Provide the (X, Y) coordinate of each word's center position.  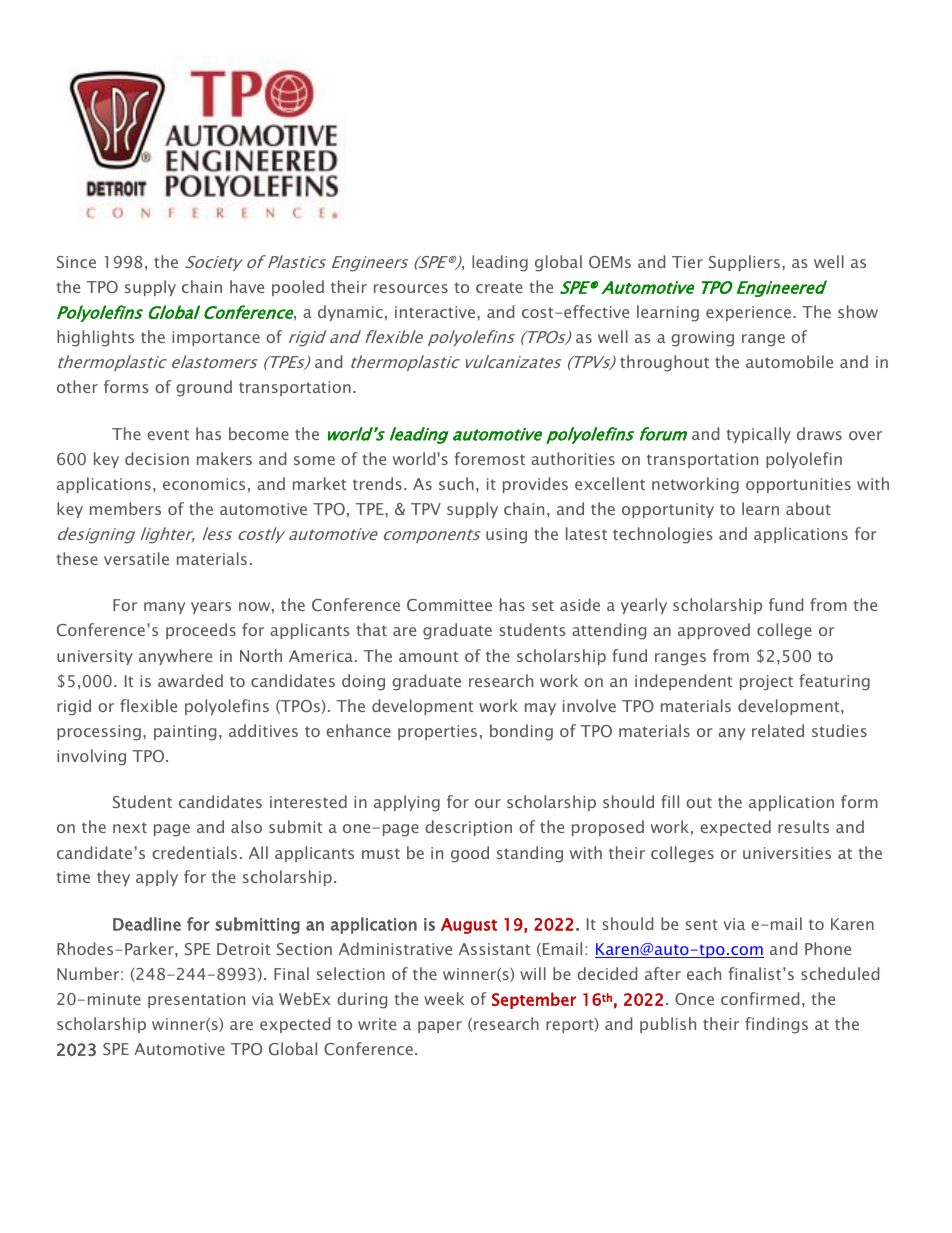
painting (185, 733)
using (506, 536)
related (778, 730)
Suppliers (744, 263)
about (808, 508)
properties (437, 732)
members (125, 508)
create (499, 287)
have (247, 286)
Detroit (243, 949)
